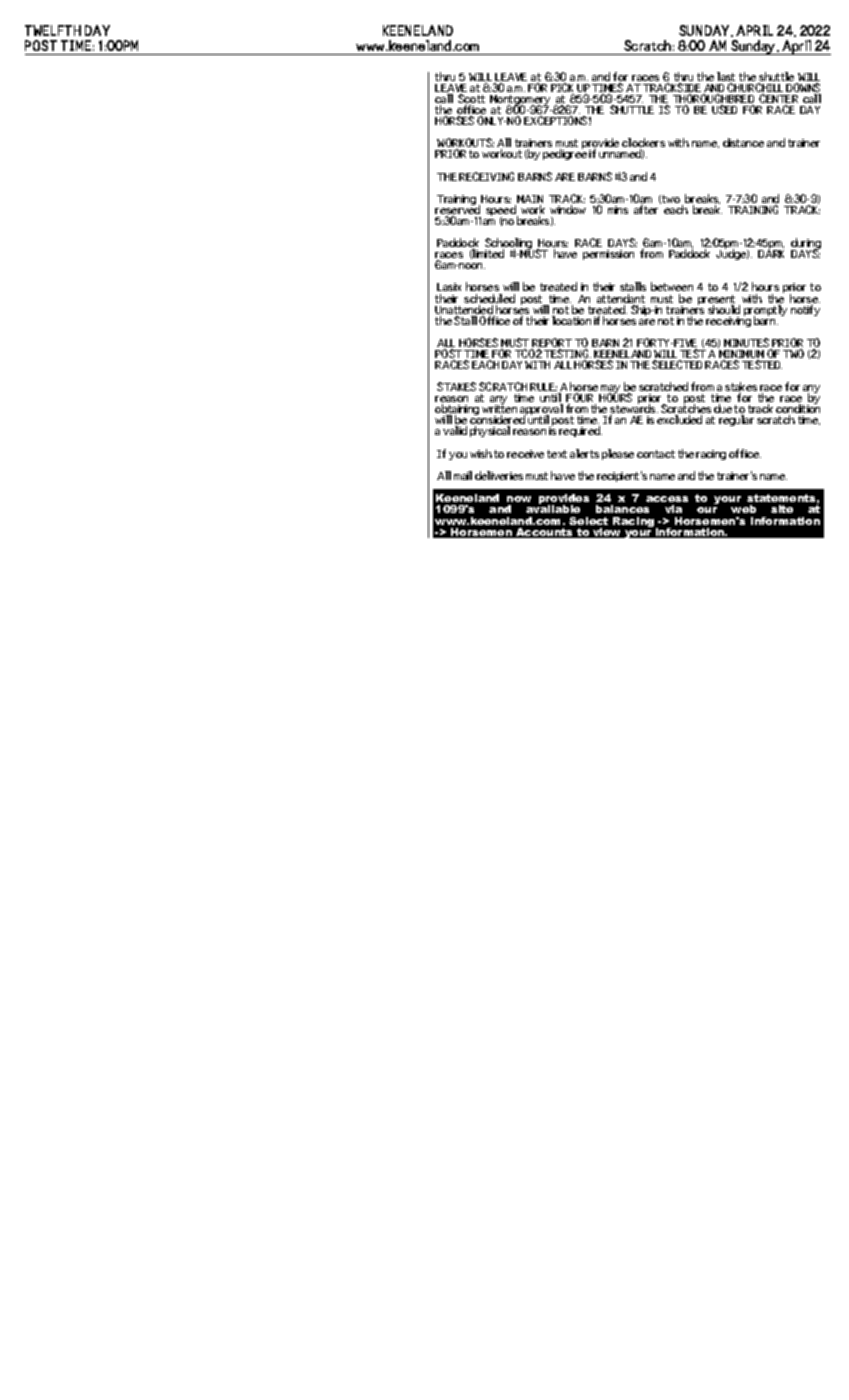  Describe the element at coordinates (463, 475) in the screenshot. I see `mail` at that location.
